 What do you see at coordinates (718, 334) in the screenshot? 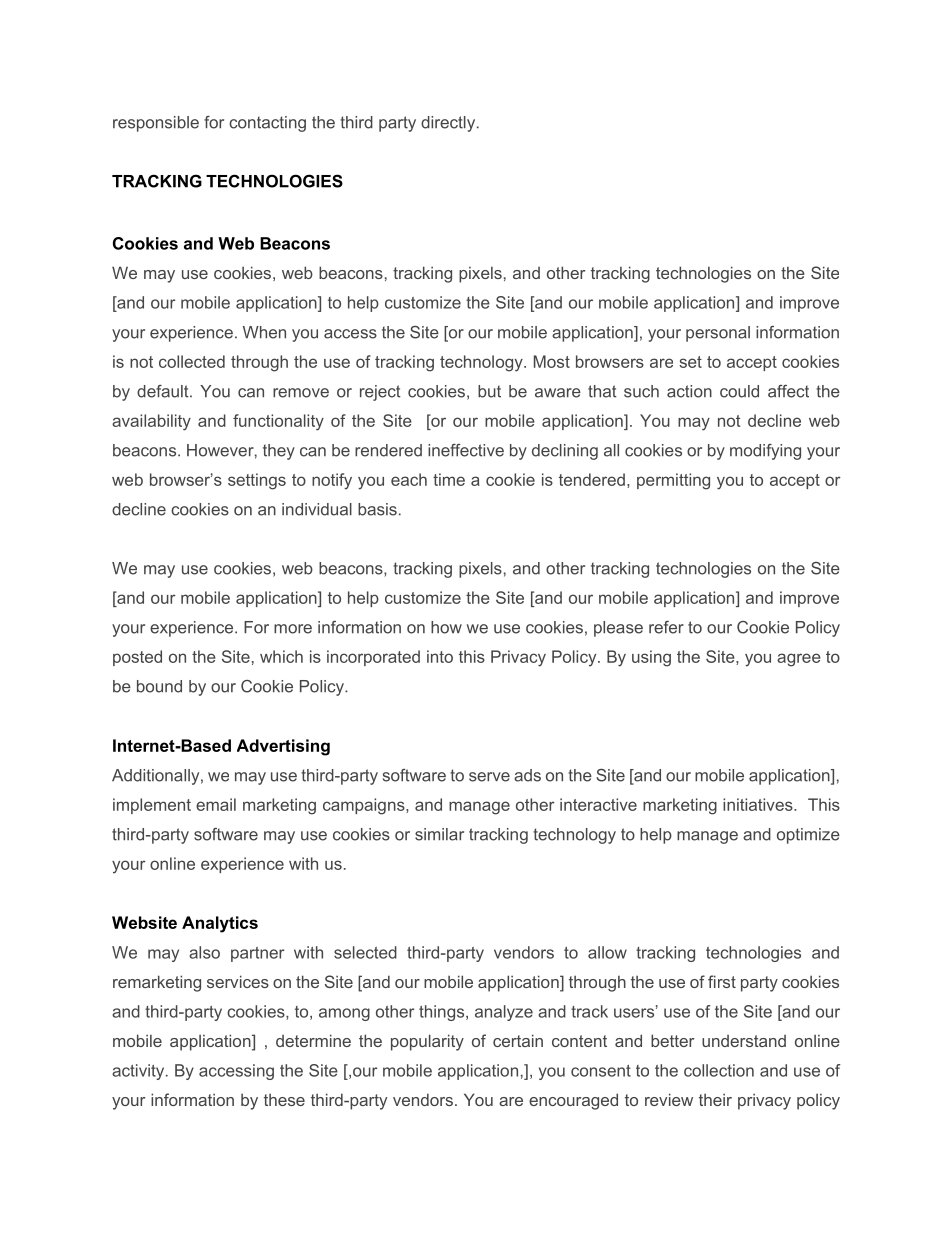
I see `personal` at bounding box center [718, 334].
